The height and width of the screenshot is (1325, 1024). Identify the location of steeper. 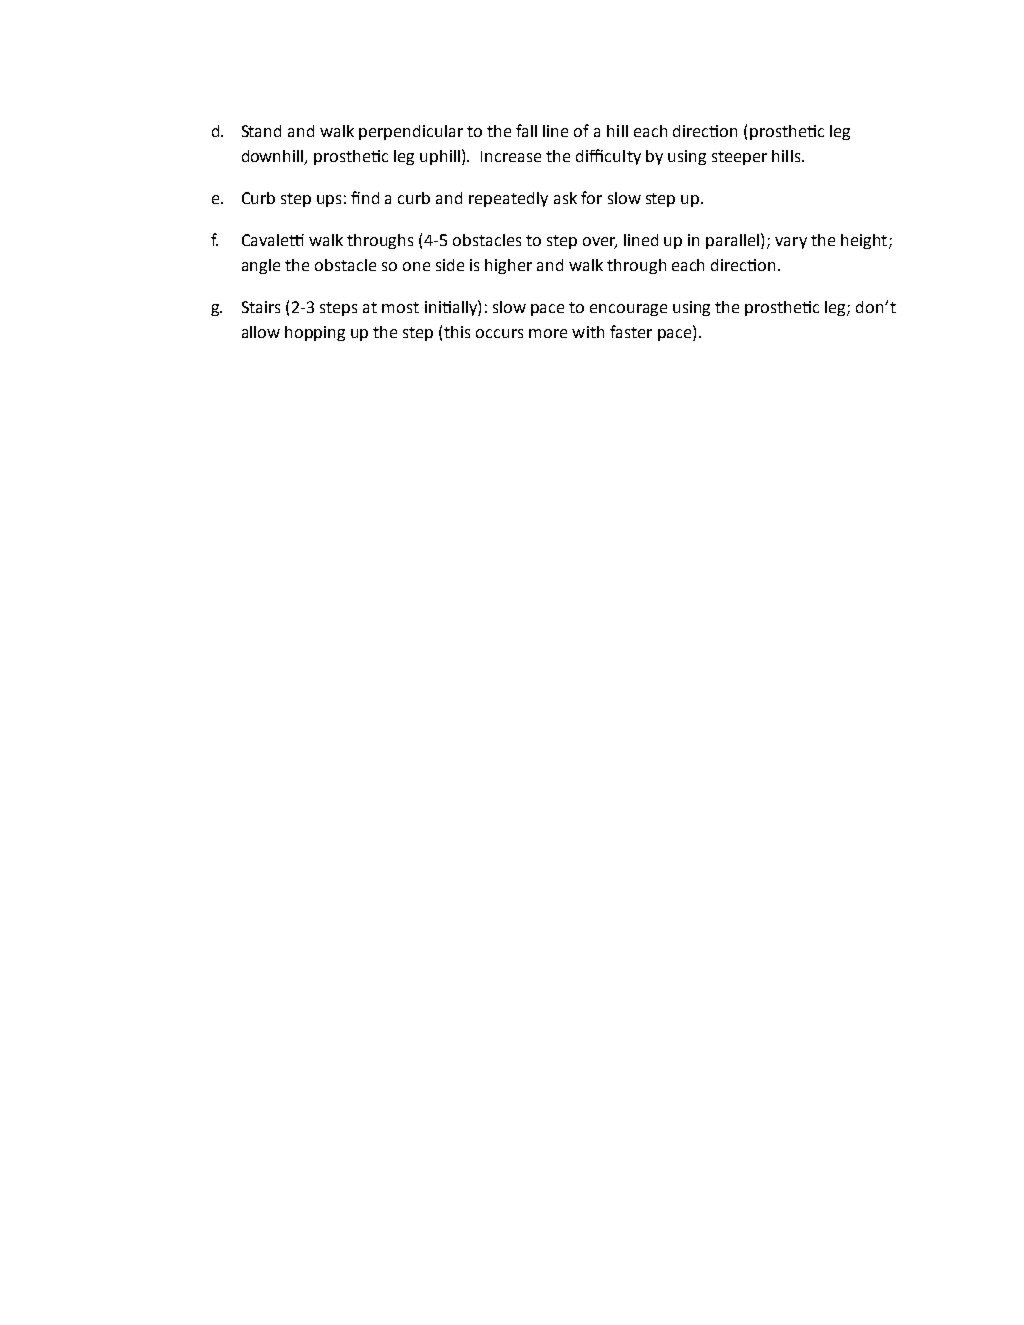
(739, 158).
